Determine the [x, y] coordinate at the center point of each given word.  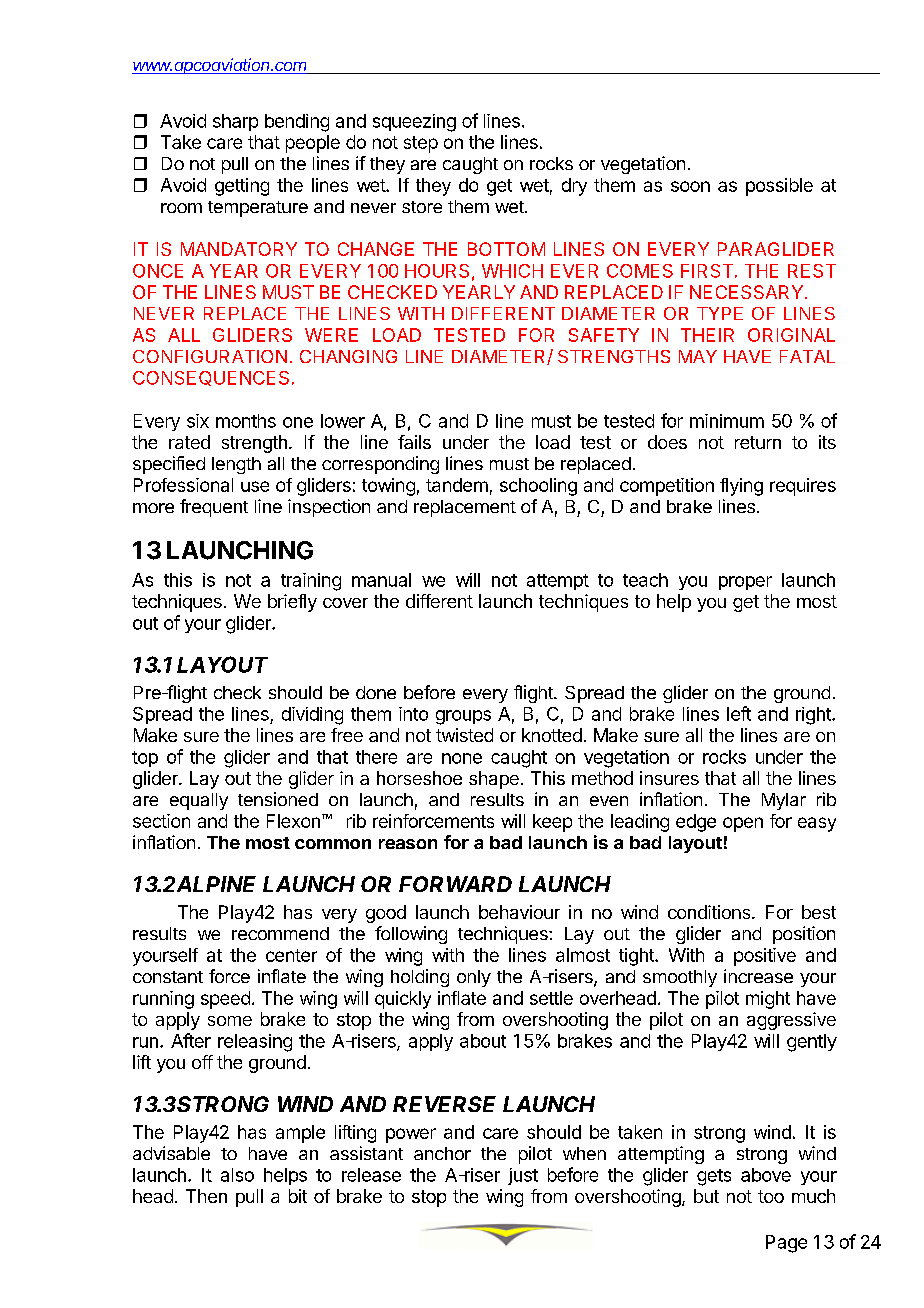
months [246, 421]
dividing [312, 716]
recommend [280, 933]
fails [414, 442]
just [523, 1176]
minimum [727, 421]
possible [779, 187]
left [739, 713]
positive [765, 957]
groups [463, 717]
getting [242, 187]
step [421, 144]
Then [206, 1196]
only [474, 978]
